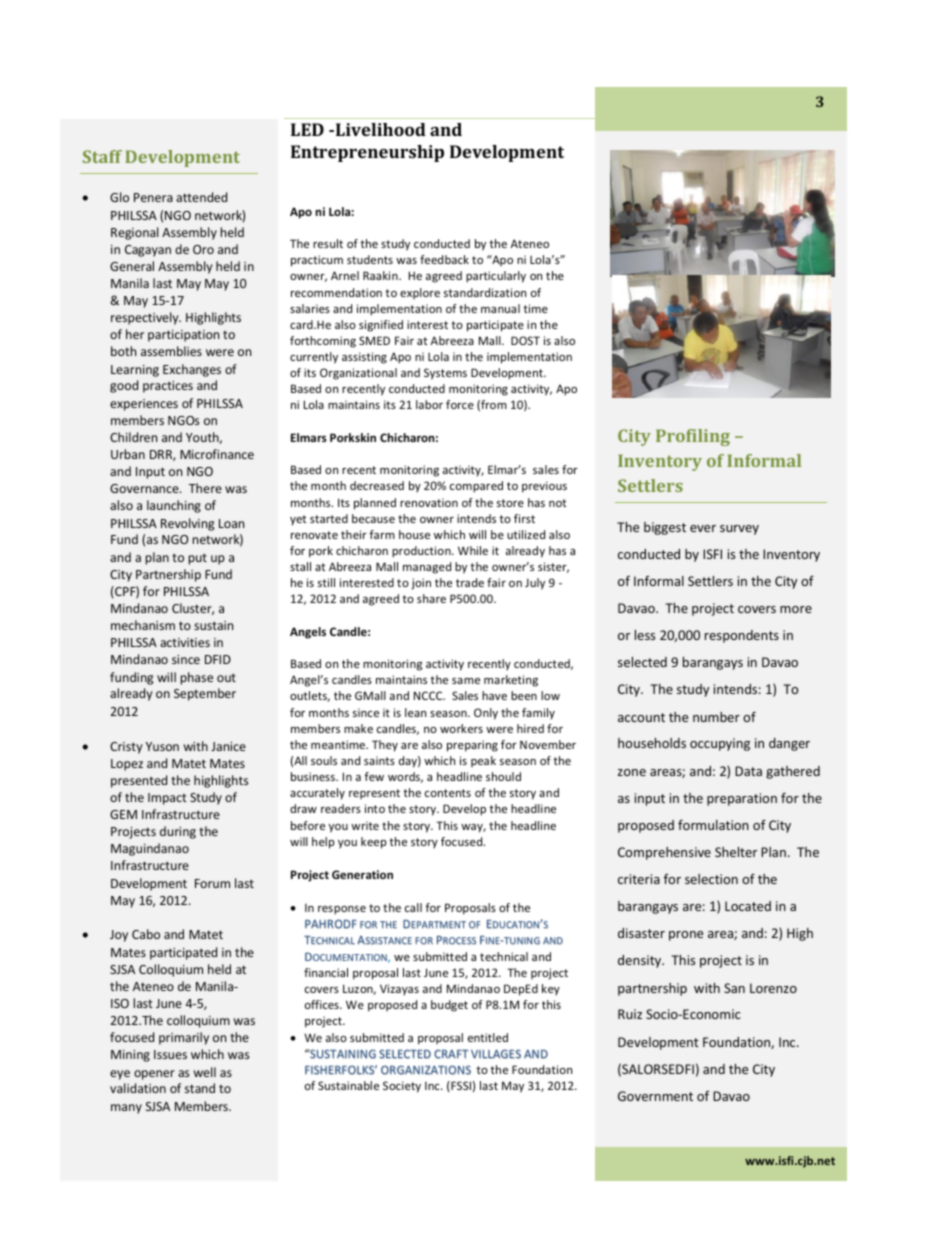  Describe the element at coordinates (217, 454) in the screenshot. I see `Microfinance` at that location.
